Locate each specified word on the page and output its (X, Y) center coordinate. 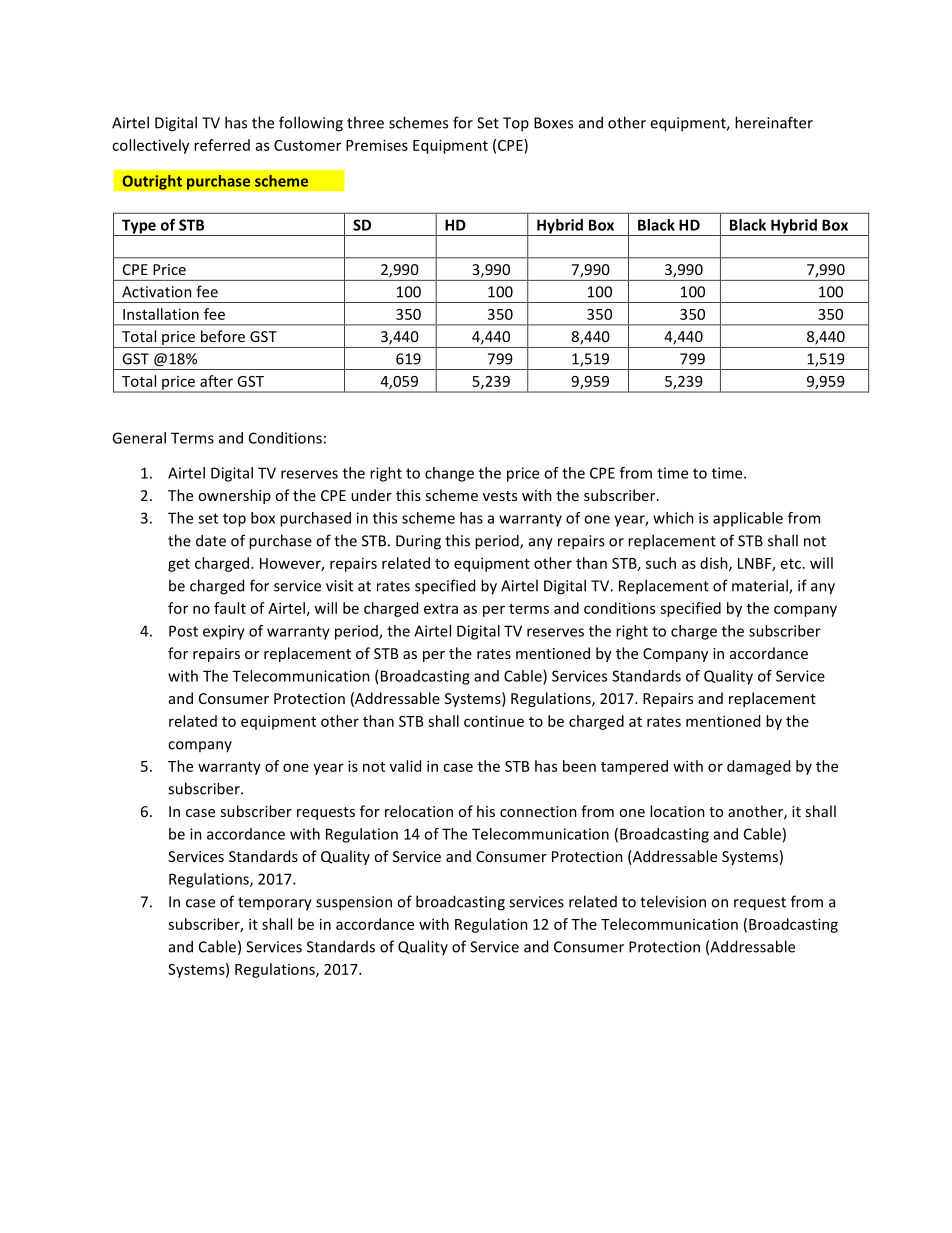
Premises (377, 145)
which (673, 518)
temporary (275, 904)
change (449, 474)
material (761, 586)
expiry (224, 632)
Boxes (553, 123)
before (223, 336)
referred (222, 145)
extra (441, 609)
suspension (354, 903)
